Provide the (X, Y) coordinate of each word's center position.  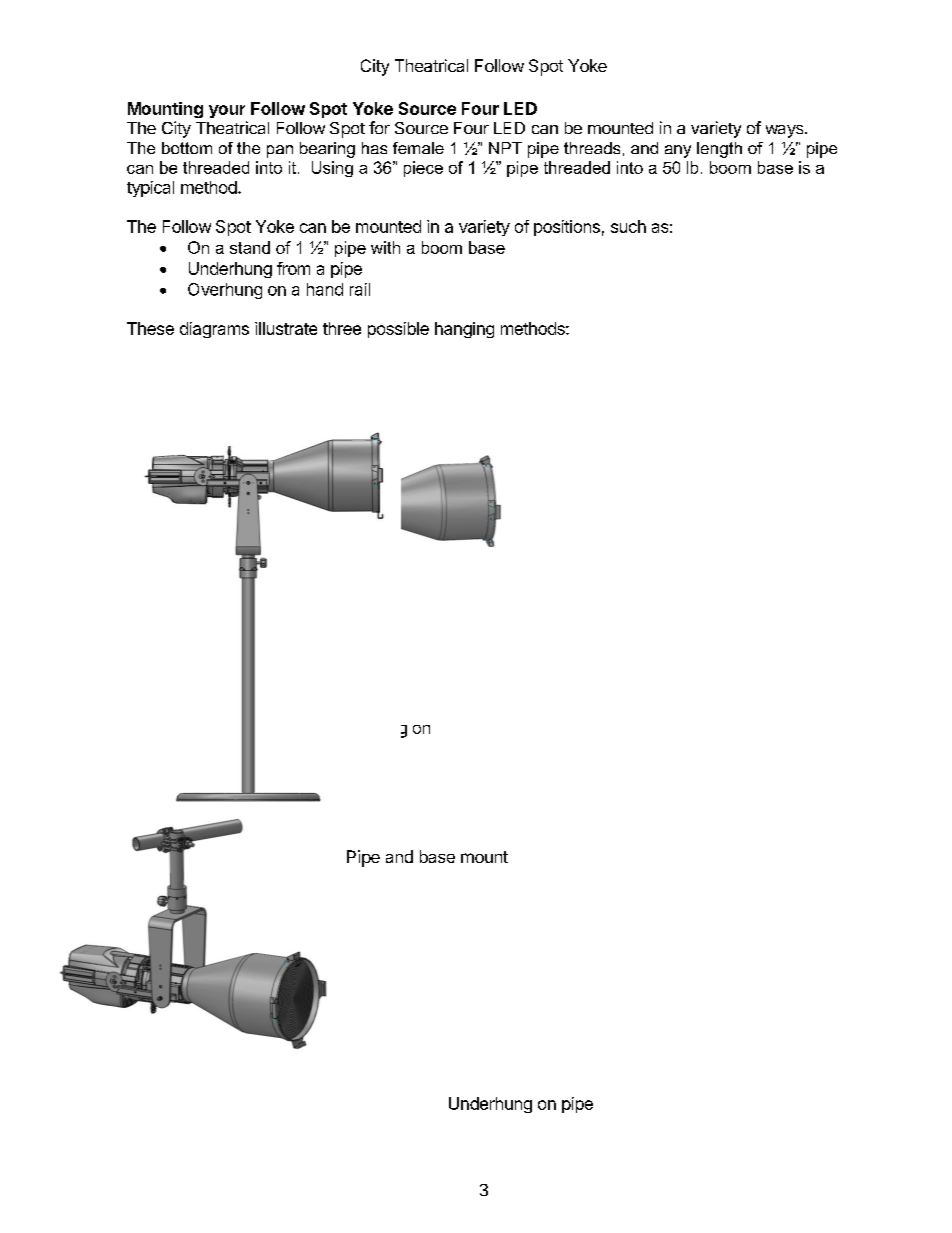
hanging (464, 330)
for (379, 127)
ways (786, 131)
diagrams (214, 330)
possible (398, 330)
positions (567, 228)
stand (250, 247)
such (628, 226)
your (227, 111)
